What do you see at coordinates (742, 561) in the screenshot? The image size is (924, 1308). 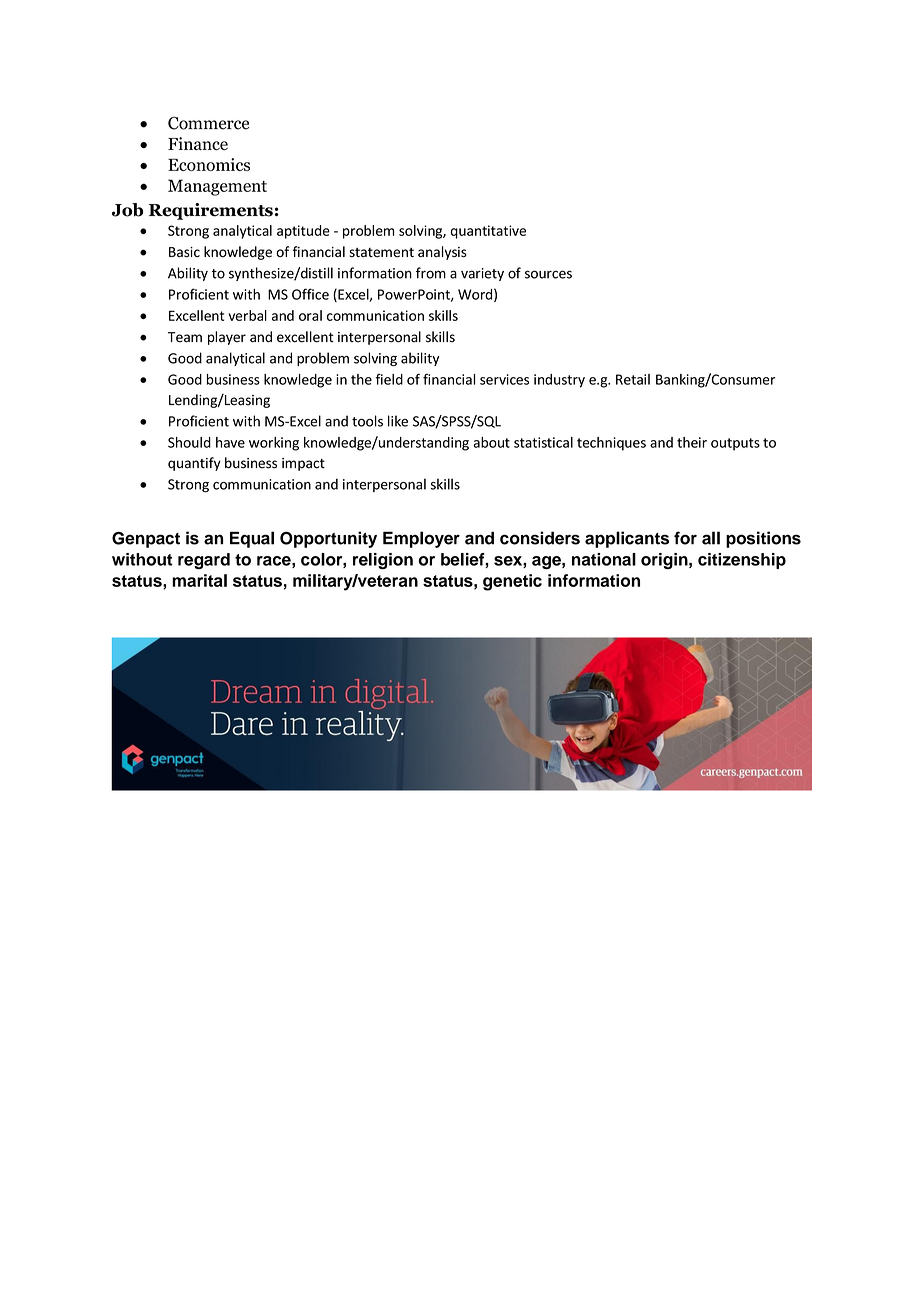 I see `citizenship` at bounding box center [742, 561].
